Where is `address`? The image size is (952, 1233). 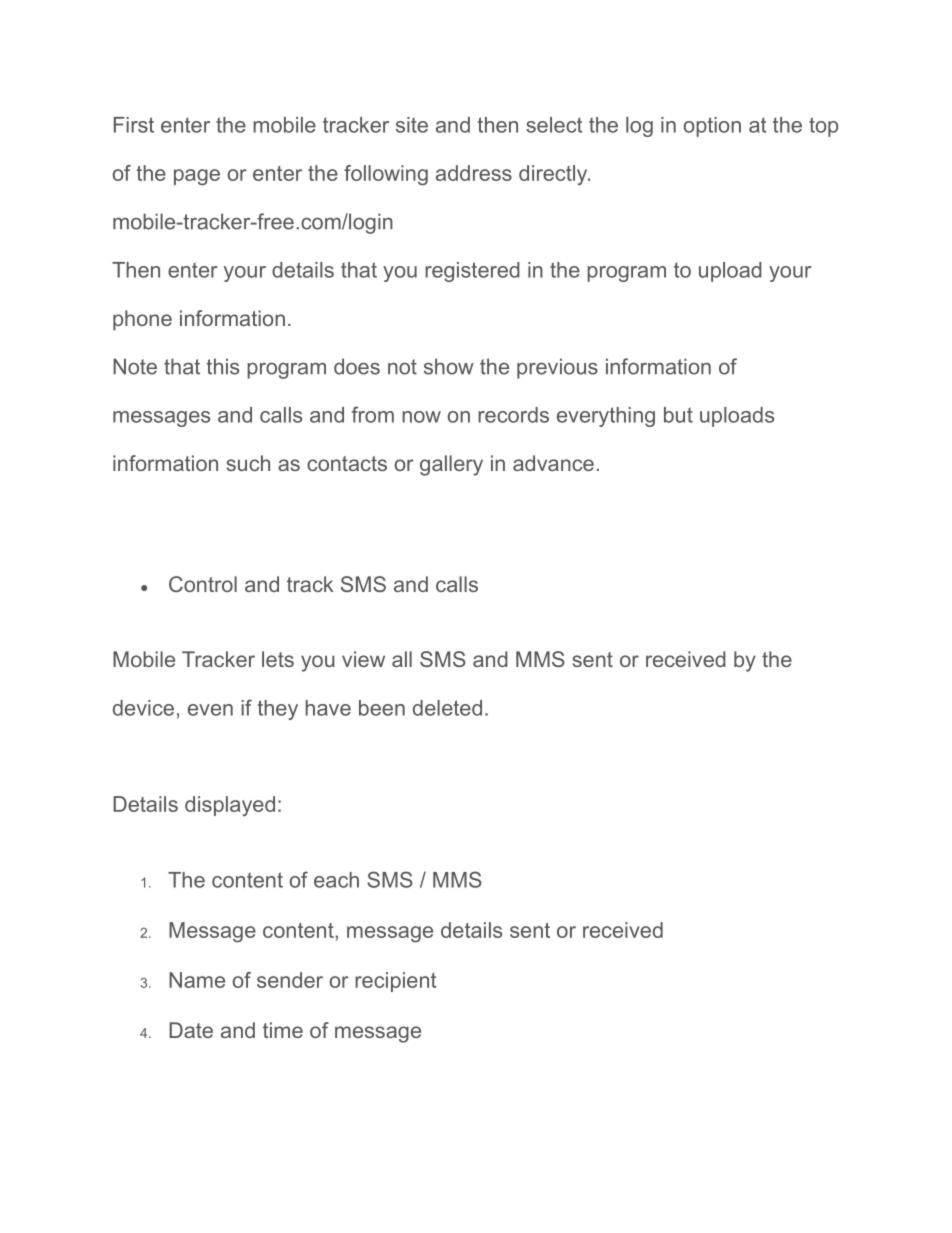 address is located at coordinates (474, 173).
